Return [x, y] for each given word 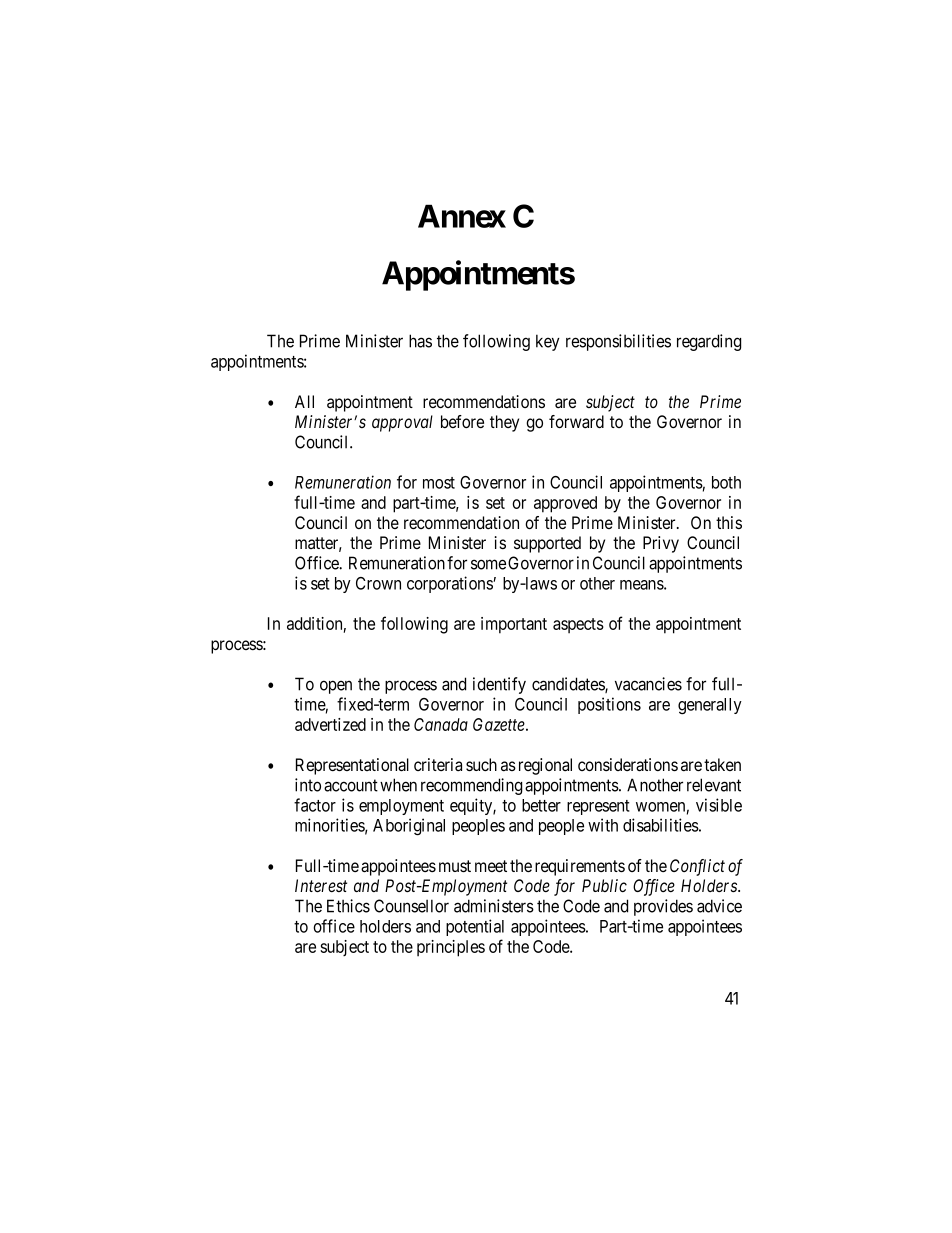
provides [663, 907]
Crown [378, 583]
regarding [709, 342]
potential [475, 927]
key [548, 342]
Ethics [348, 906]
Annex [462, 216]
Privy [661, 544]
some [488, 564]
